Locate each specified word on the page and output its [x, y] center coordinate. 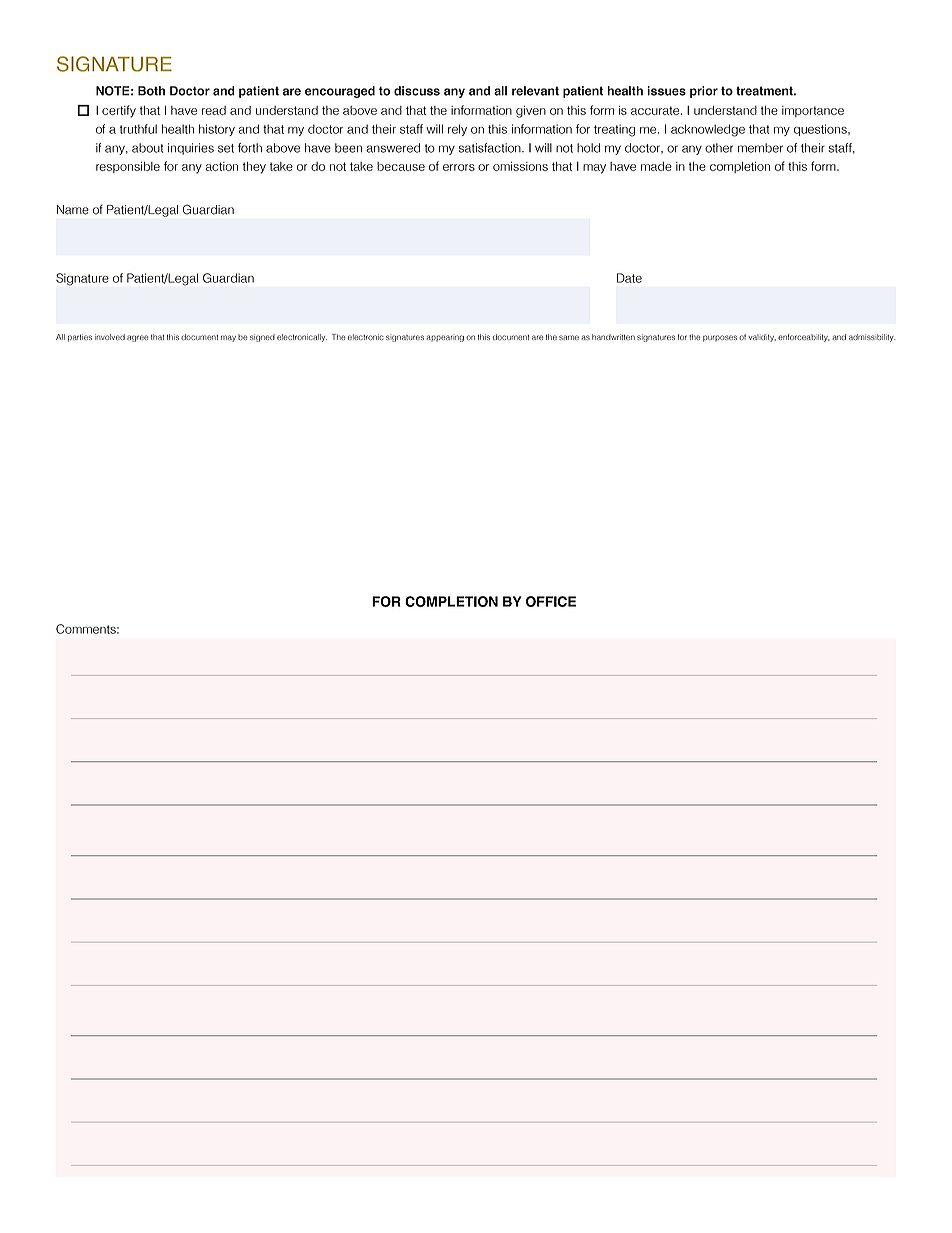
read [214, 110]
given [531, 112]
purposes [720, 338]
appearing [445, 338]
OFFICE [551, 601]
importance [813, 111]
